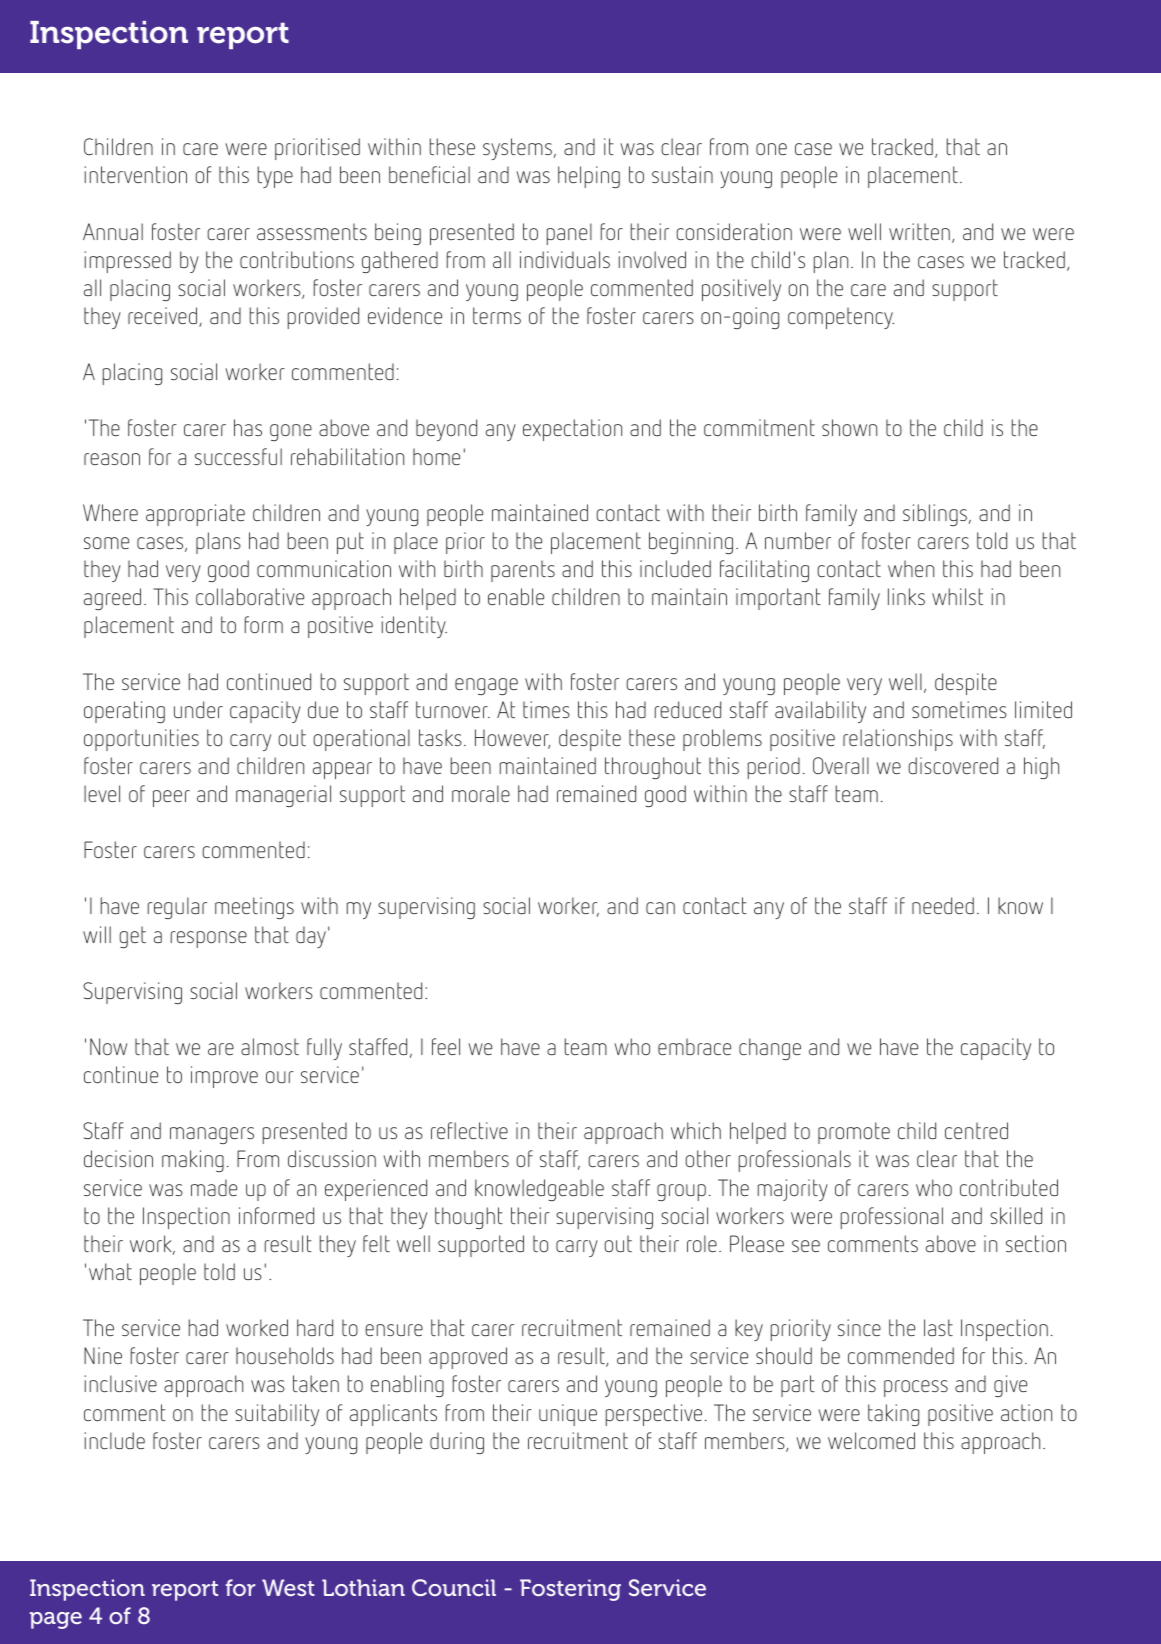 This page has width=1161, height=1644. Describe the element at coordinates (589, 177) in the page. I see `helping` at that location.
